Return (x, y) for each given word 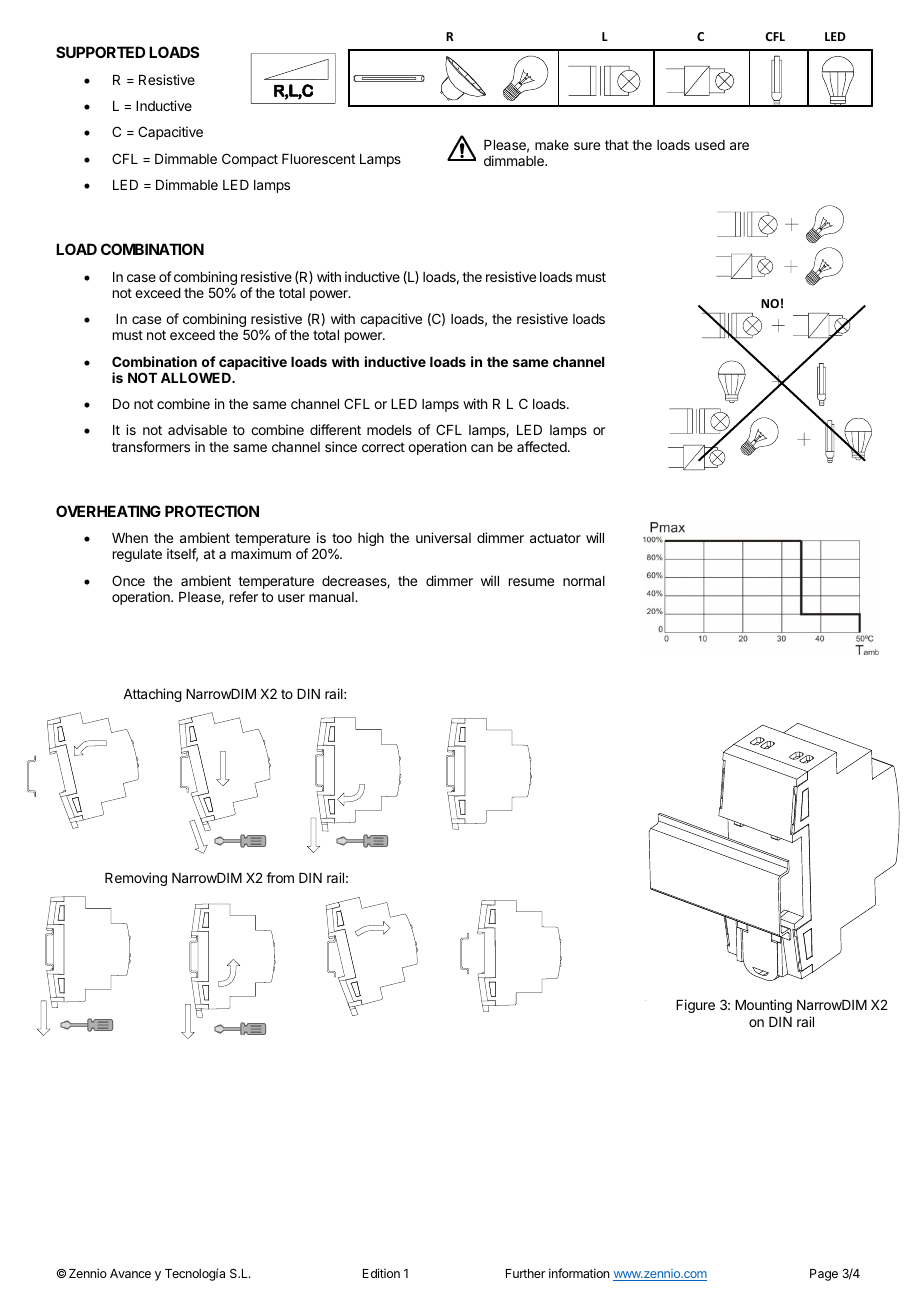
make (552, 145)
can (482, 448)
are (739, 146)
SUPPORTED (100, 52)
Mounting (763, 1006)
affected (543, 446)
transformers (151, 446)
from (280, 877)
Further (525, 1273)
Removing (136, 879)
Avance (130, 1273)
